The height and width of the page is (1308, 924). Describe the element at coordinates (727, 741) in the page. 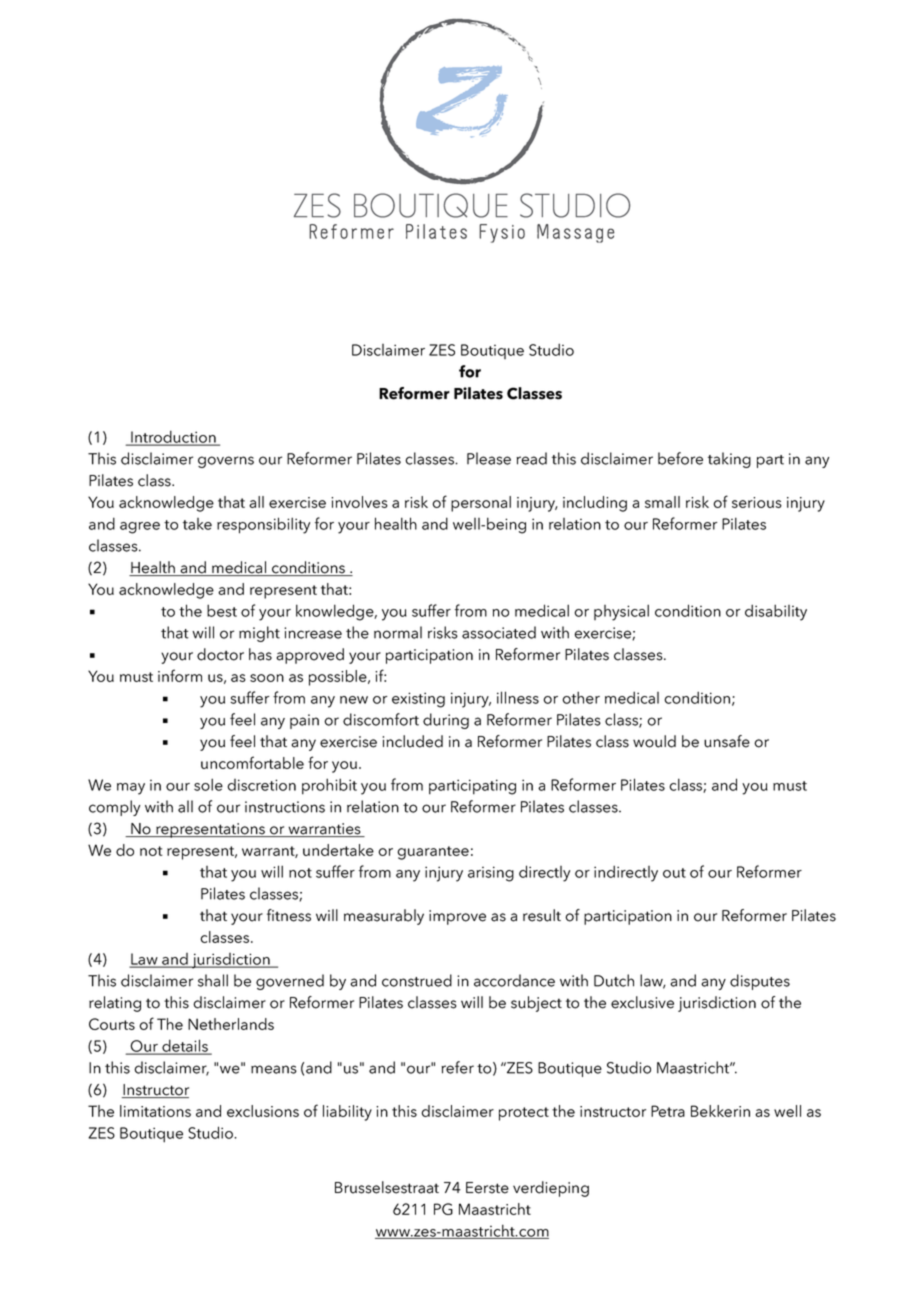

I see `unsafe` at that location.
